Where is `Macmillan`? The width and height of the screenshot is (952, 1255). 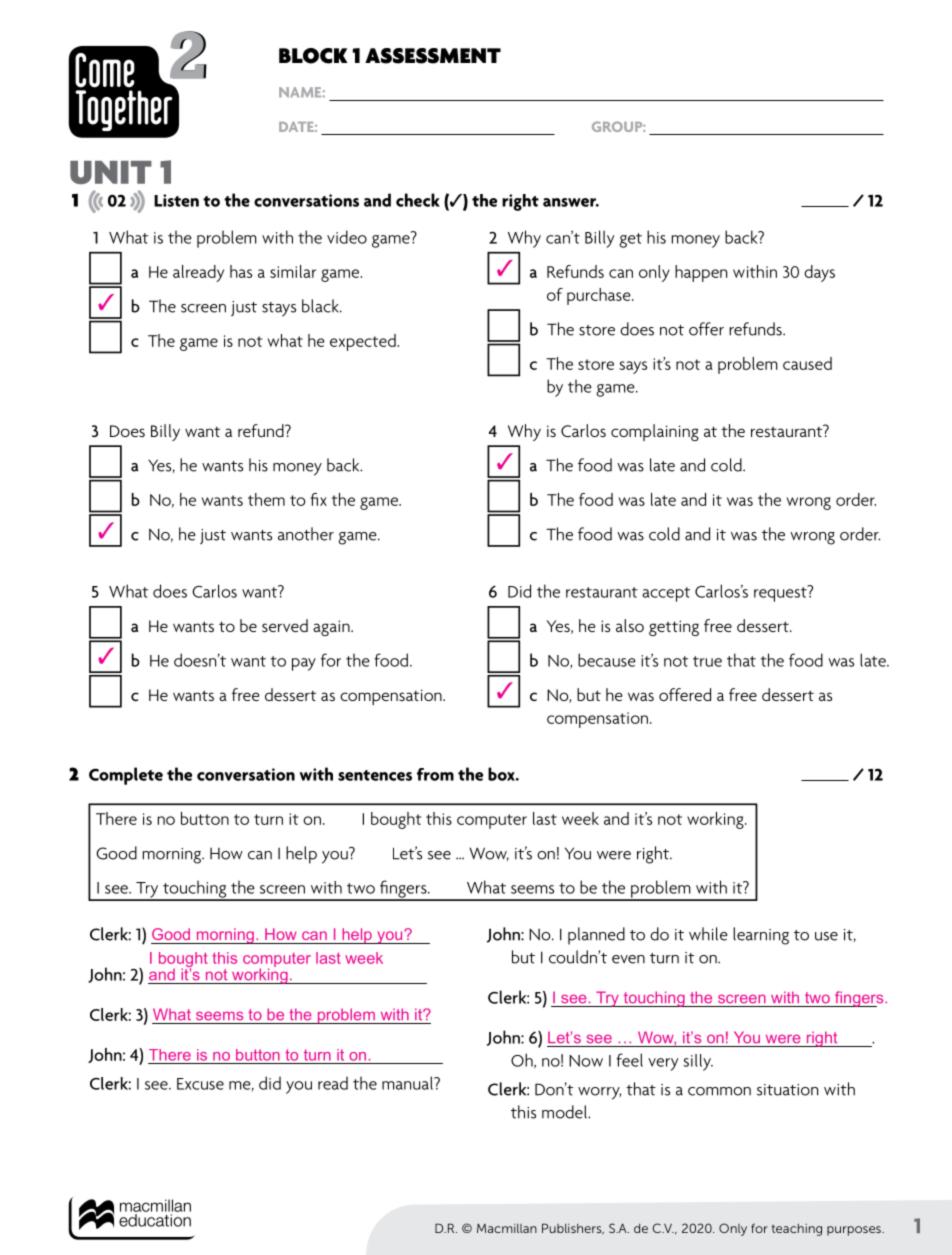 Macmillan is located at coordinates (507, 1228).
